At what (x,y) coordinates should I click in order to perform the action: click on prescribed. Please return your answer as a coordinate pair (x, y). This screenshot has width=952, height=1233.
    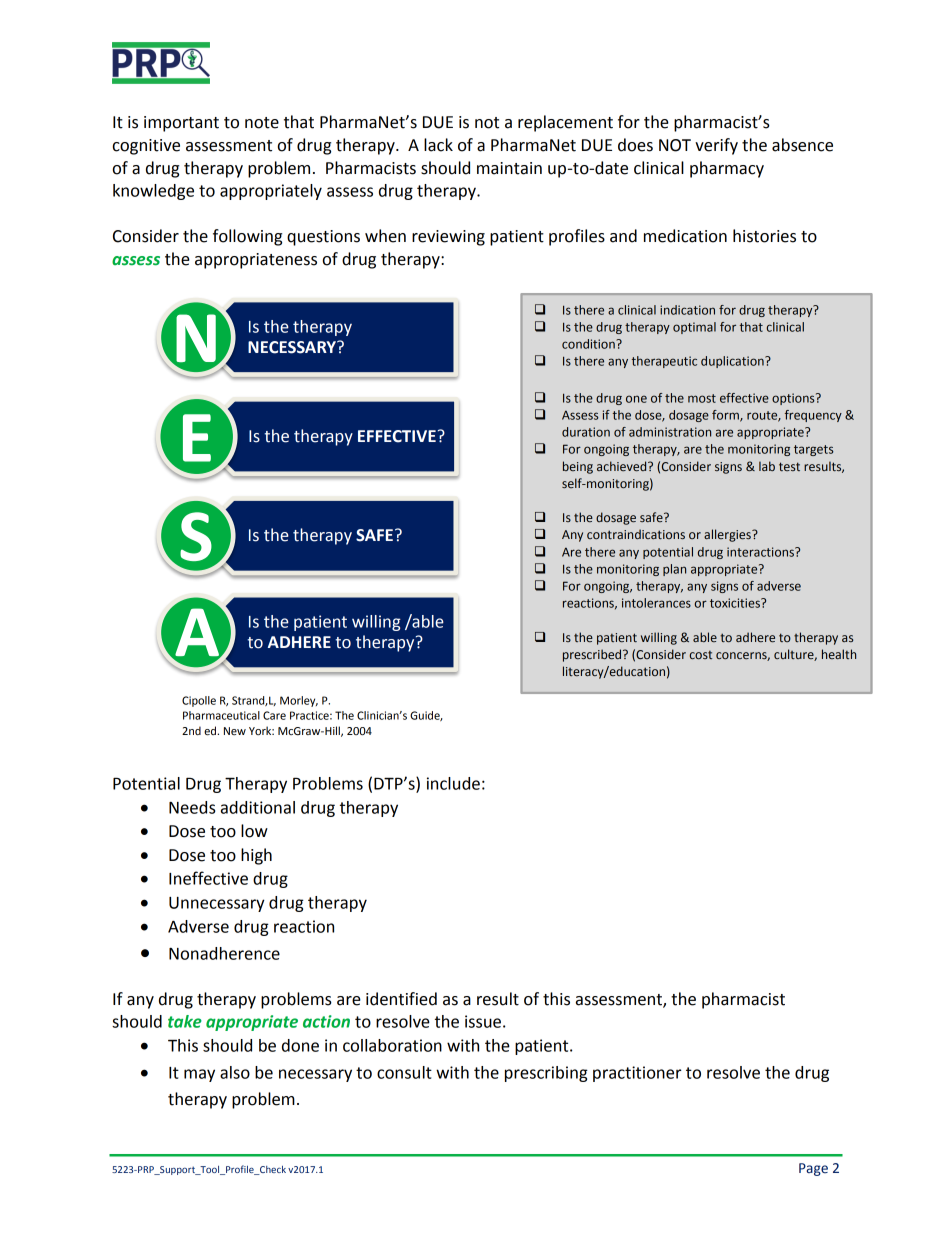
    Looking at the image, I should click on (593, 655).
